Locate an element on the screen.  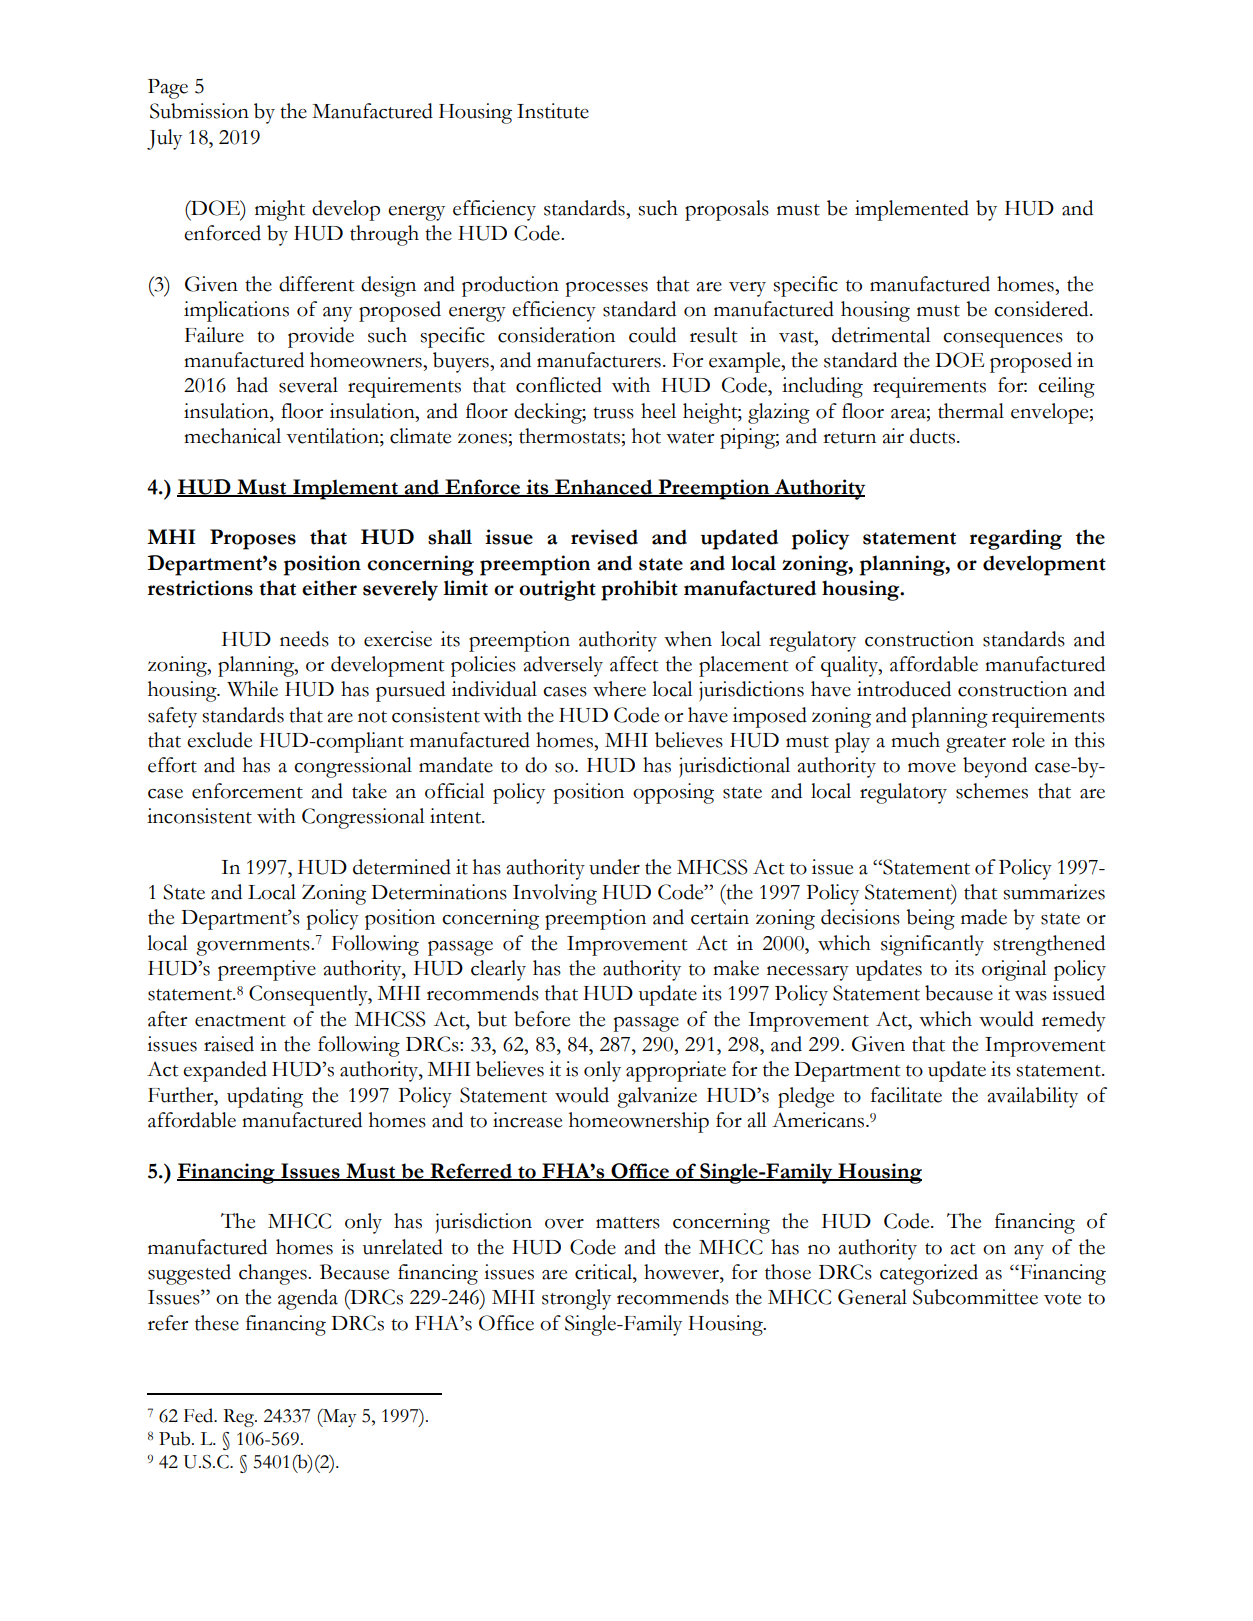
Institute is located at coordinates (553, 111).
